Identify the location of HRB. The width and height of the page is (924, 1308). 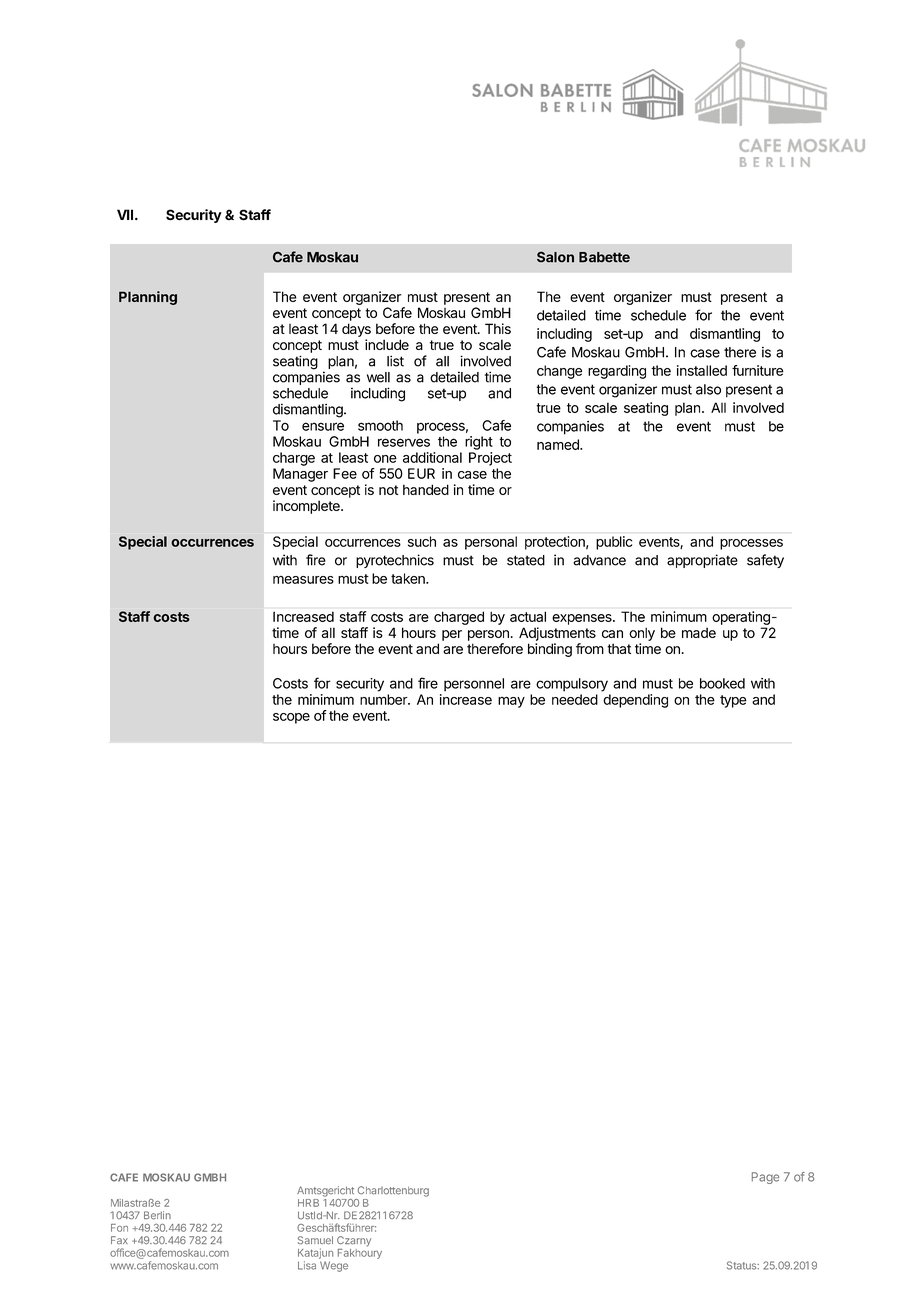
(308, 1203).
